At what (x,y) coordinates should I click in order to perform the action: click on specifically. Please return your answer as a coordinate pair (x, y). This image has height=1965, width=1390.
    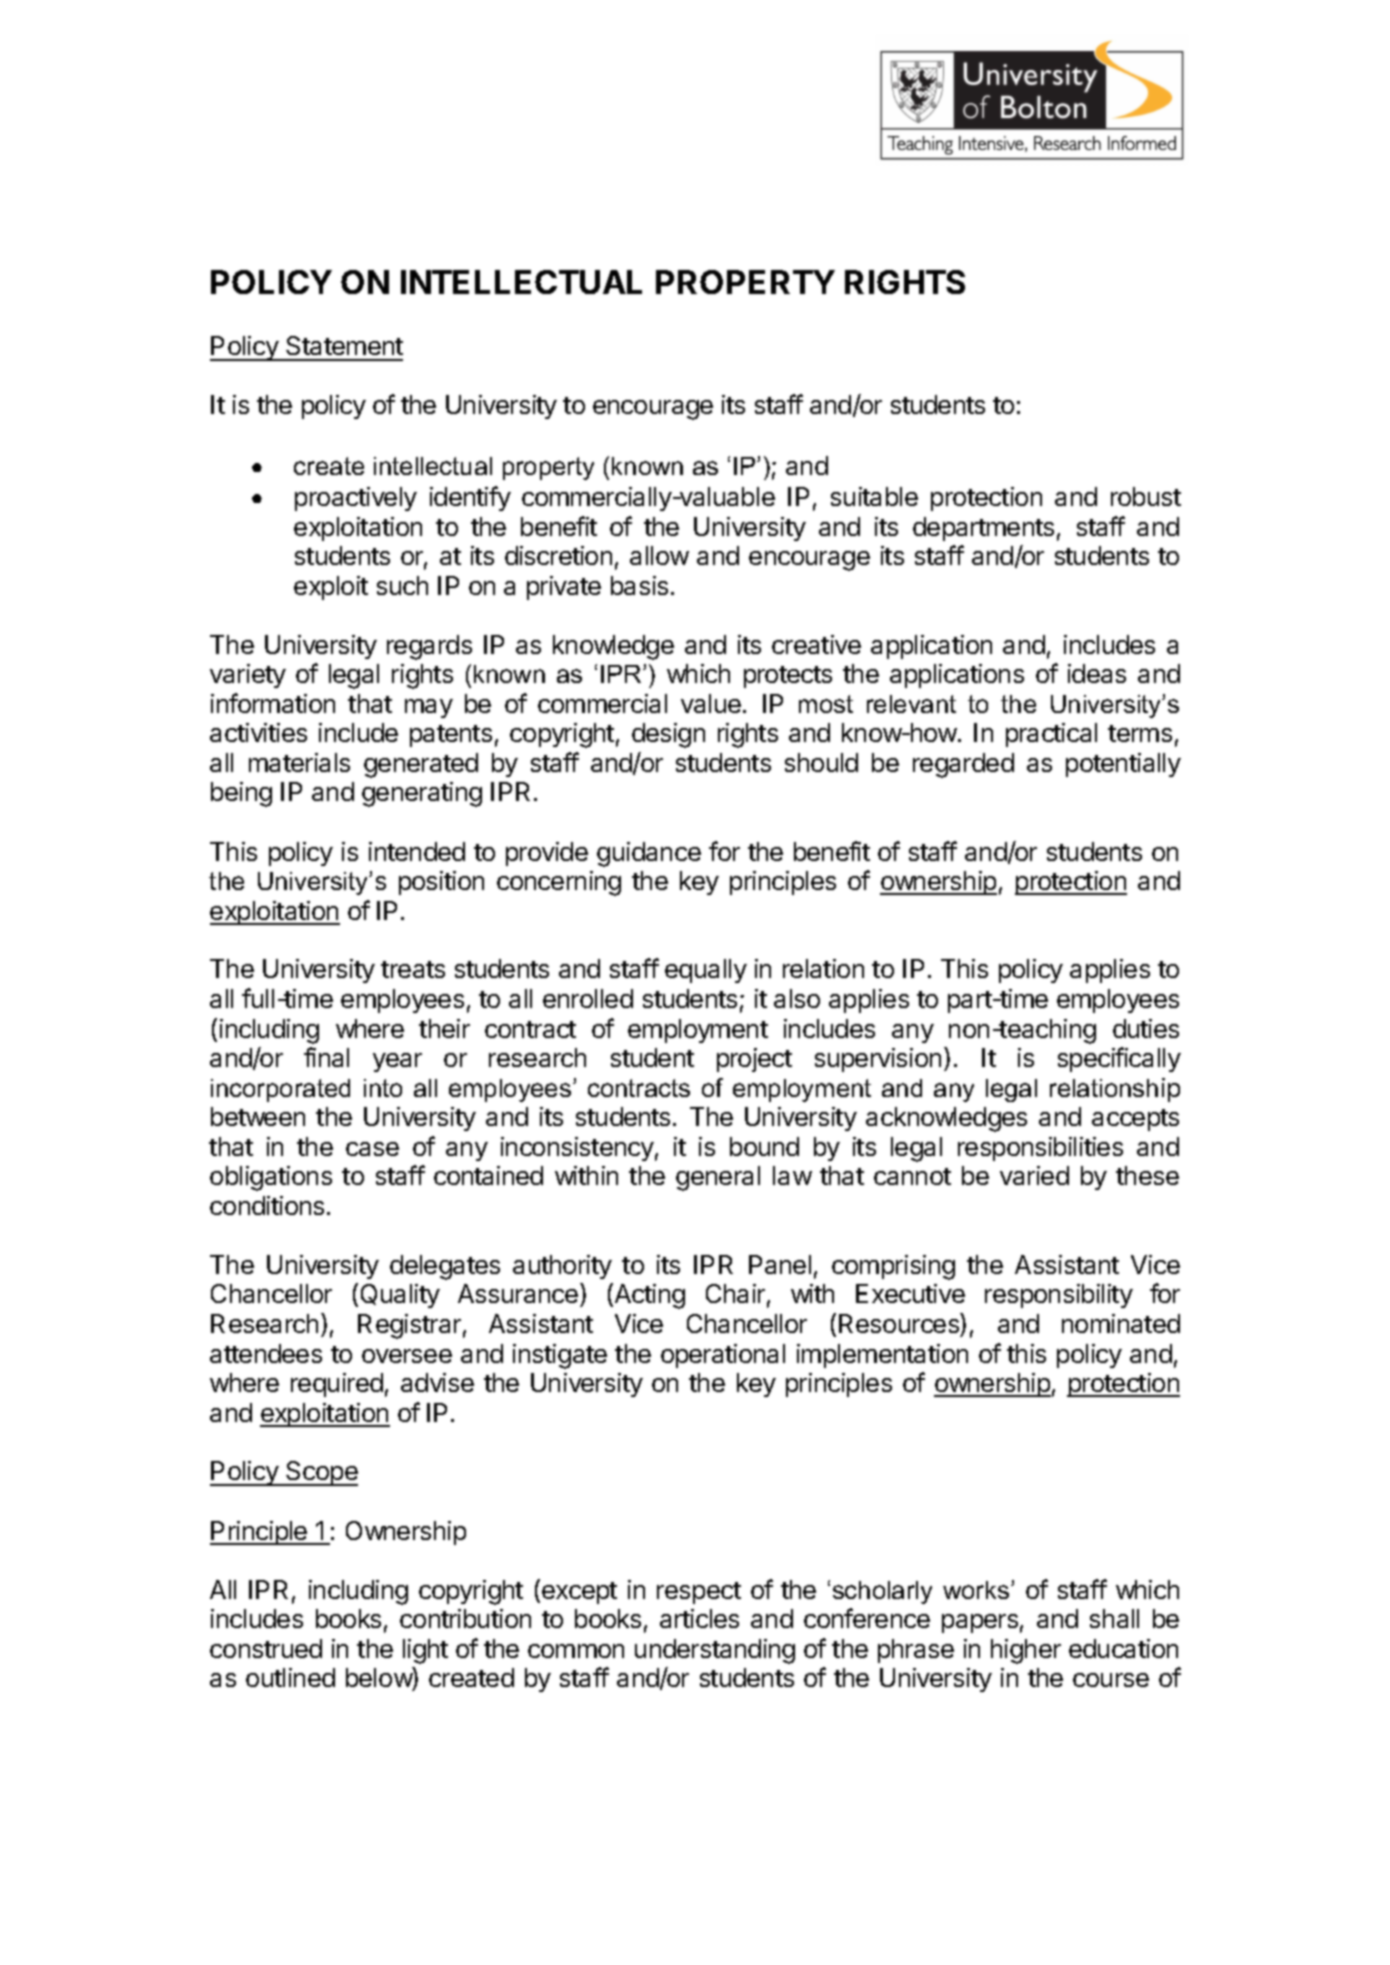
    Looking at the image, I should click on (1119, 1059).
